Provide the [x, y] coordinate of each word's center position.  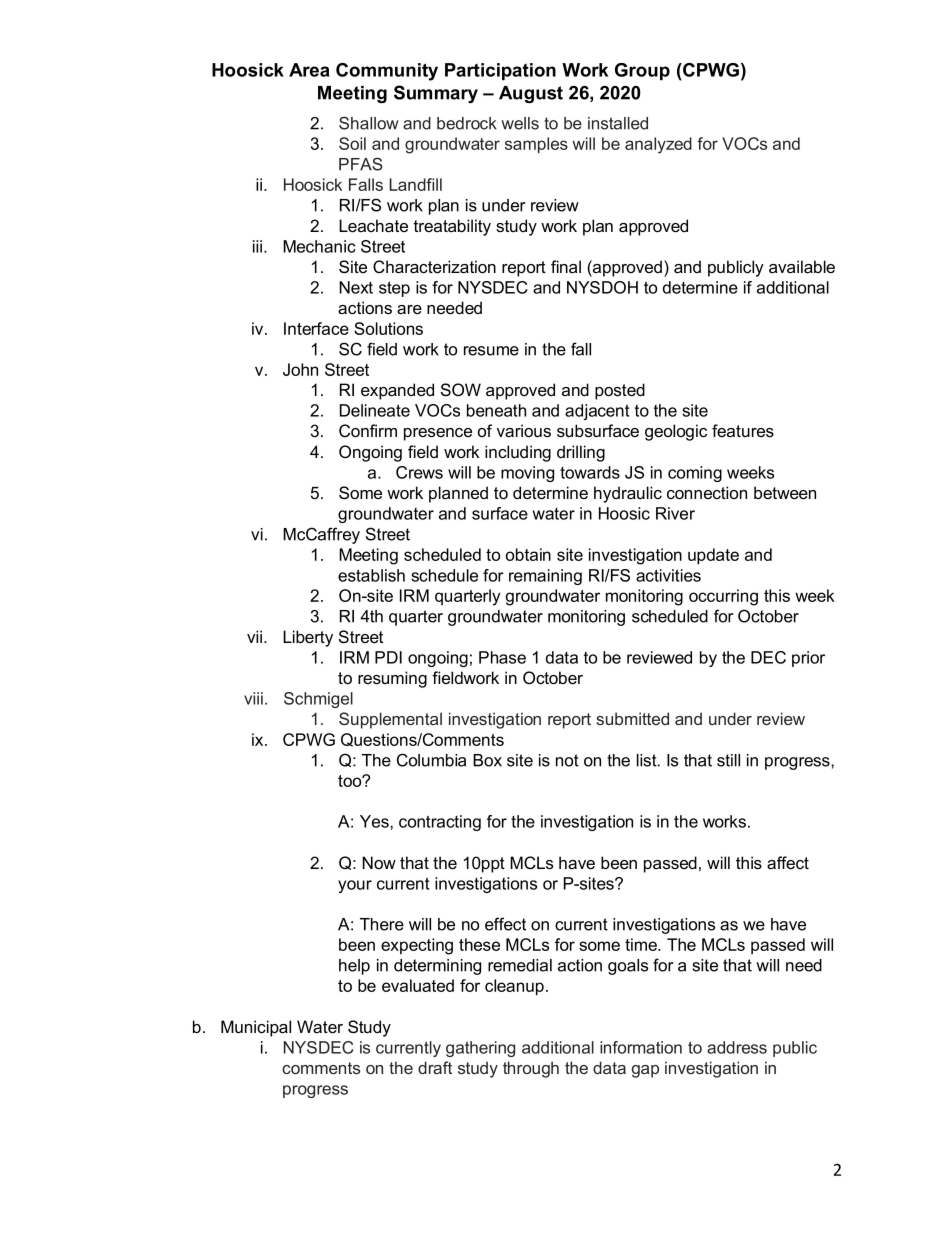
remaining [545, 577]
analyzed [658, 145]
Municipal [256, 1028]
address [737, 1047]
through [531, 1069]
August [531, 94]
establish [371, 575]
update [713, 556]
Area [309, 70]
